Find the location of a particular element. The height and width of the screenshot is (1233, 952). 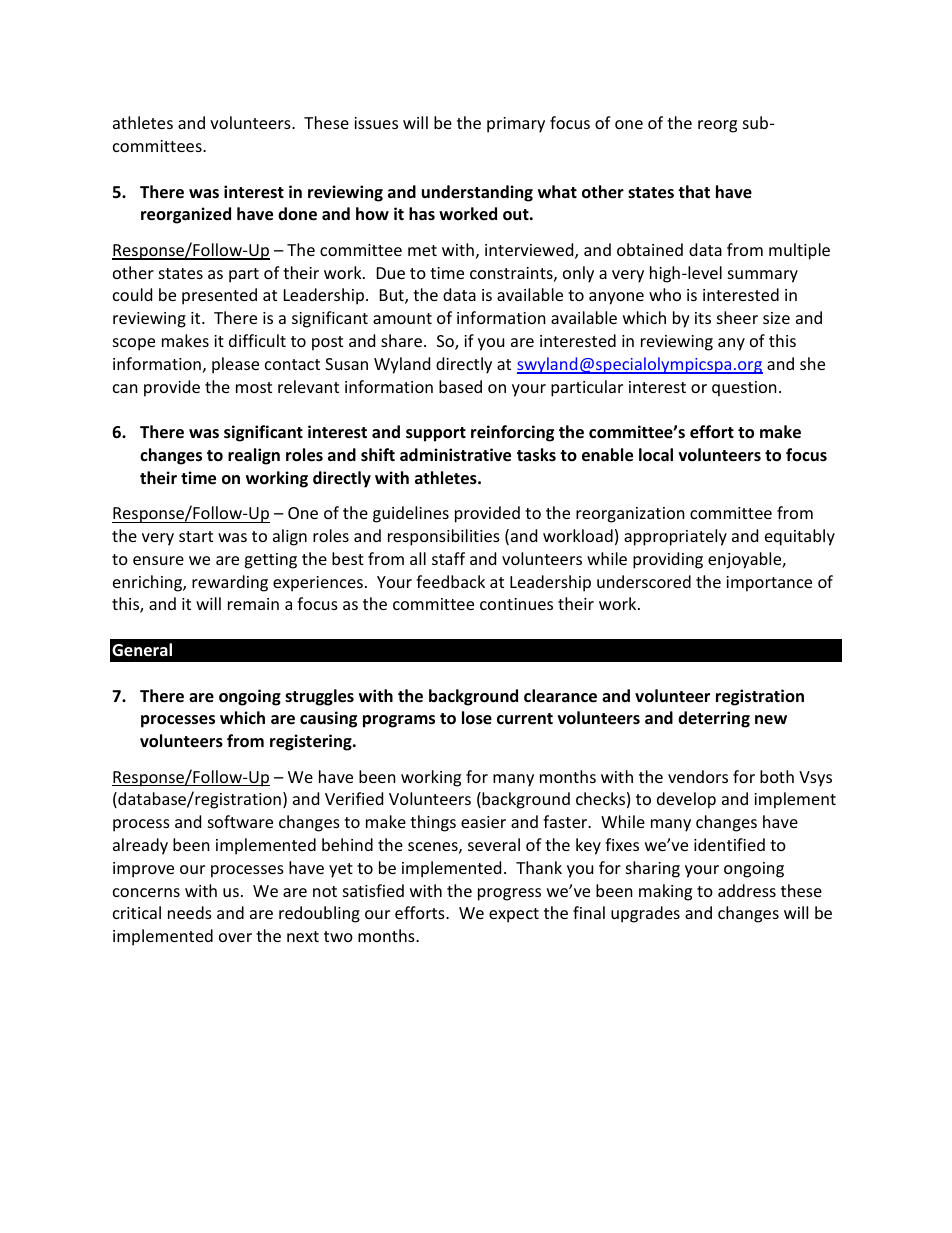

General is located at coordinates (142, 650).
